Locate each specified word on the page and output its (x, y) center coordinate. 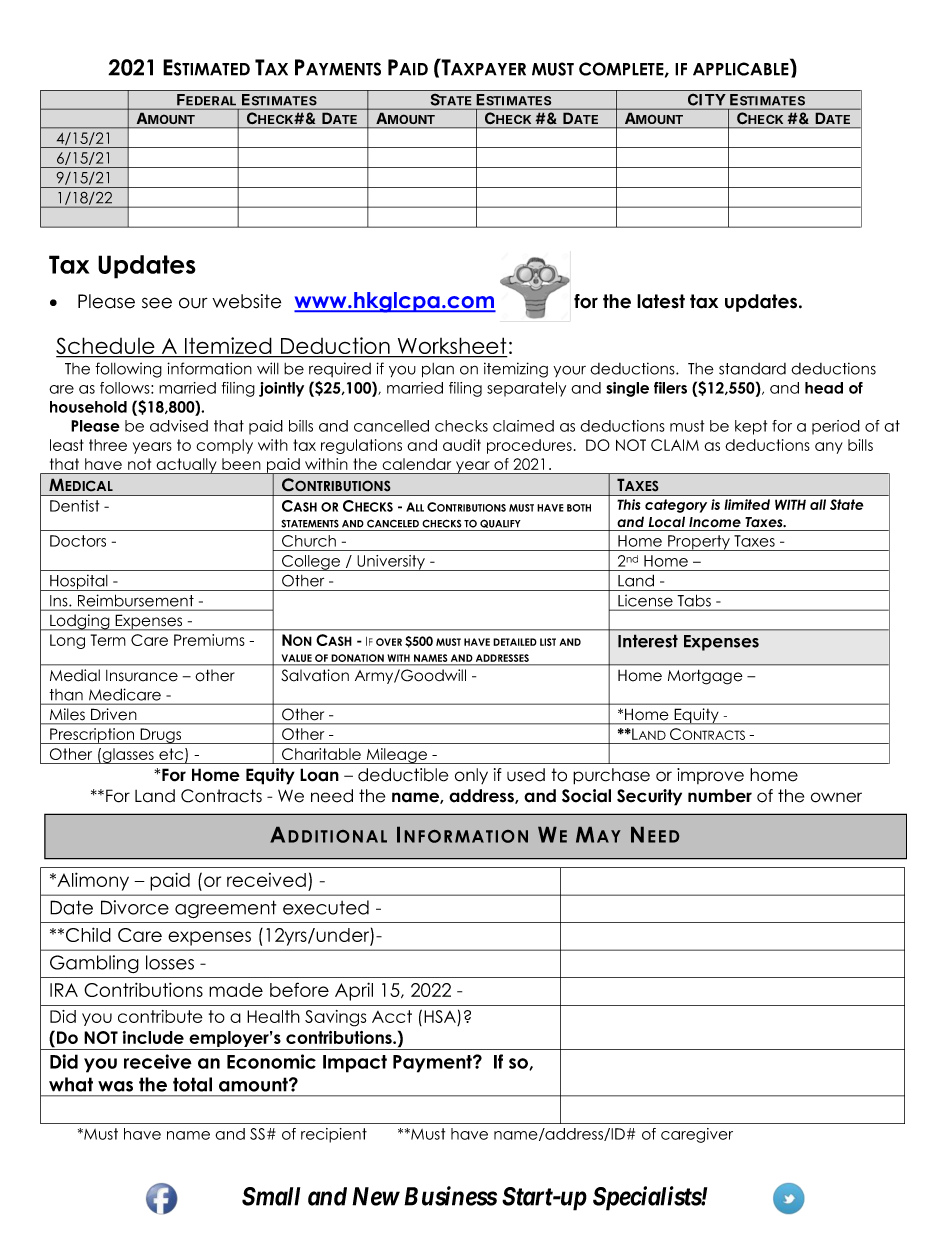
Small (271, 1196)
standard (752, 369)
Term (108, 640)
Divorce (135, 907)
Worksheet (452, 347)
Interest (648, 641)
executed (326, 907)
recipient (334, 1135)
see (157, 303)
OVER (389, 642)
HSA (441, 1018)
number (720, 796)
